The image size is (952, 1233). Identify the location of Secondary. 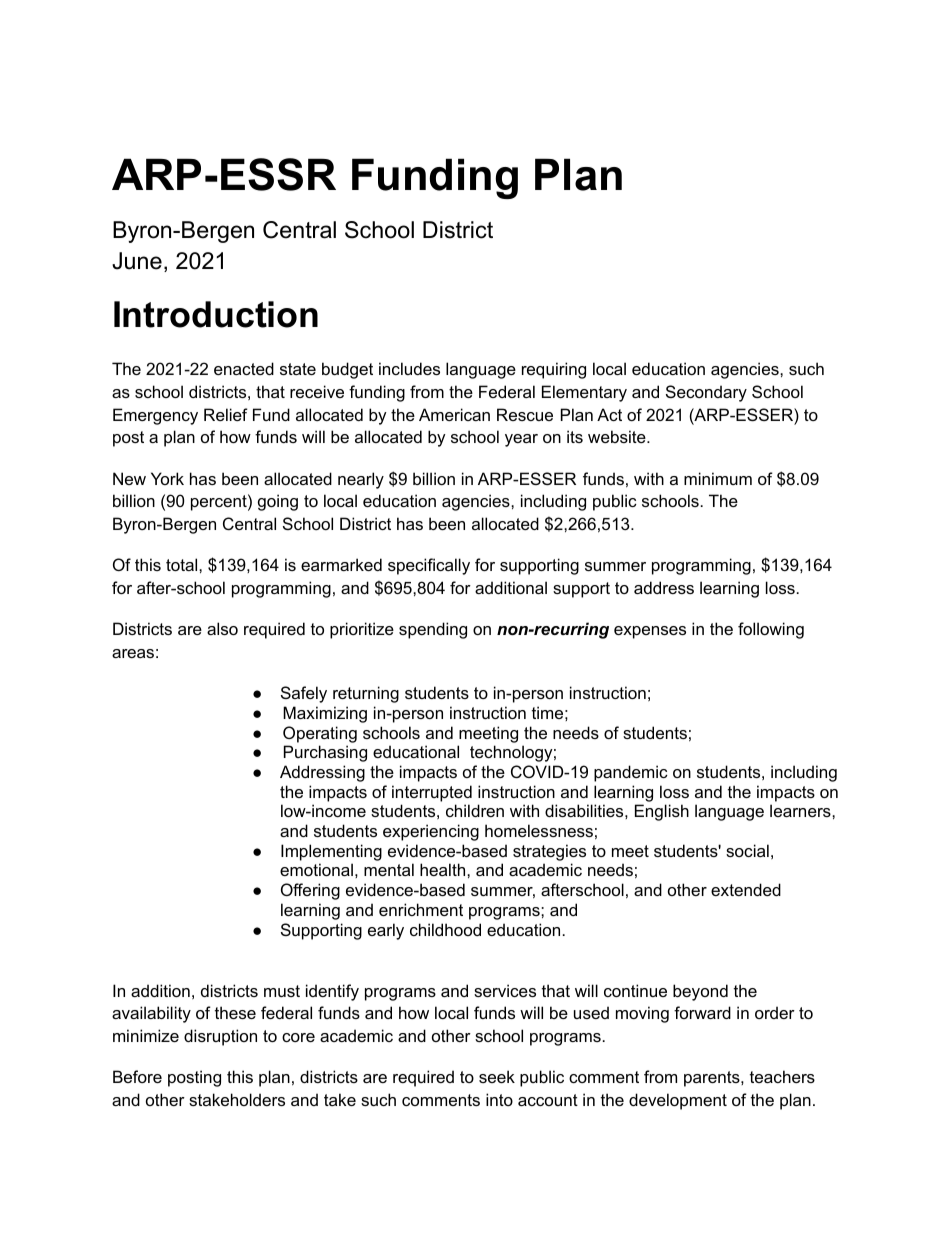
(706, 393).
